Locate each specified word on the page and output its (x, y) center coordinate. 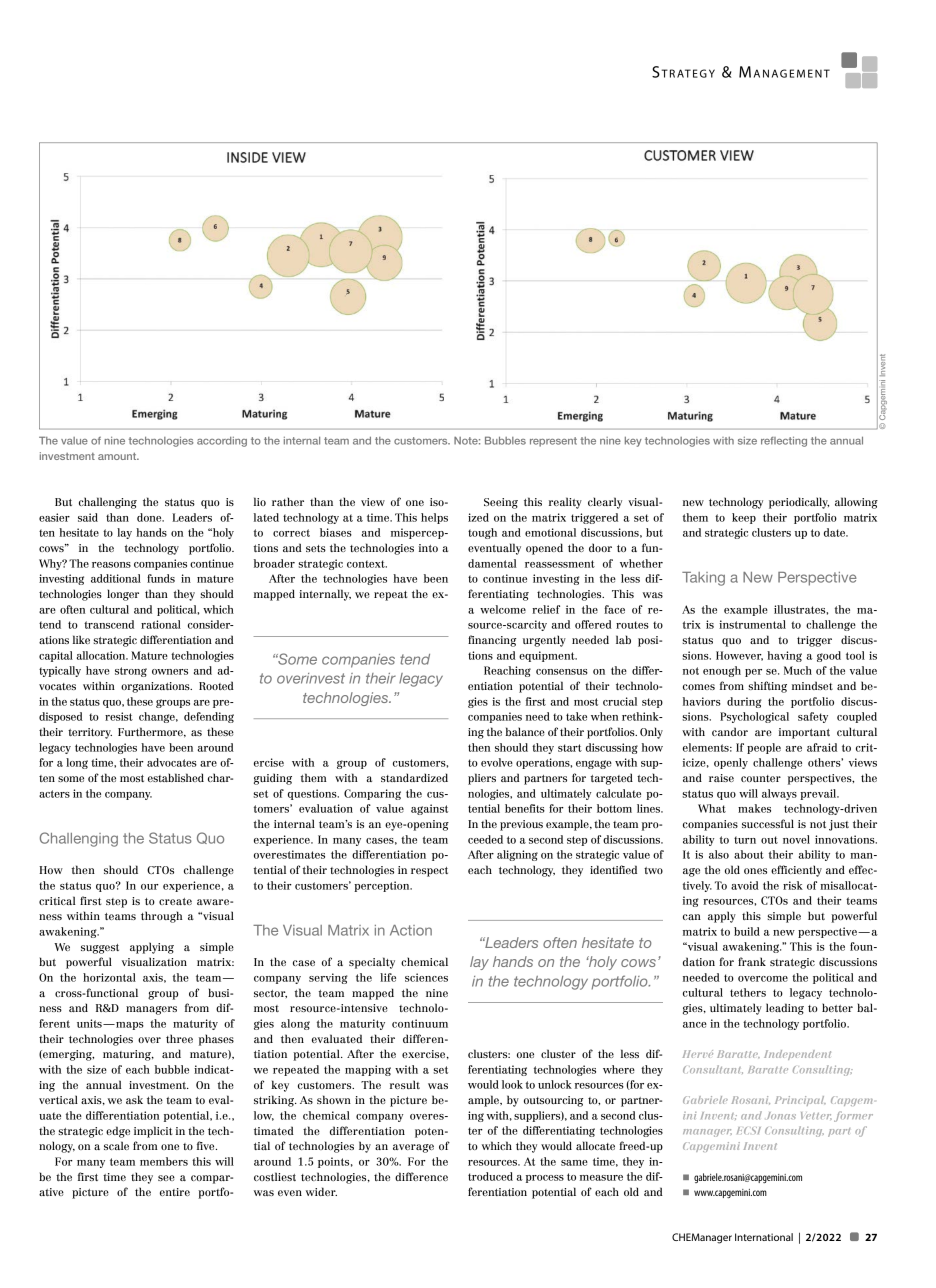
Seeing (501, 503)
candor (730, 731)
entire (175, 1192)
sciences (426, 977)
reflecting (784, 442)
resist (119, 716)
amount (118, 456)
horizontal (109, 977)
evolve (497, 762)
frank (752, 961)
